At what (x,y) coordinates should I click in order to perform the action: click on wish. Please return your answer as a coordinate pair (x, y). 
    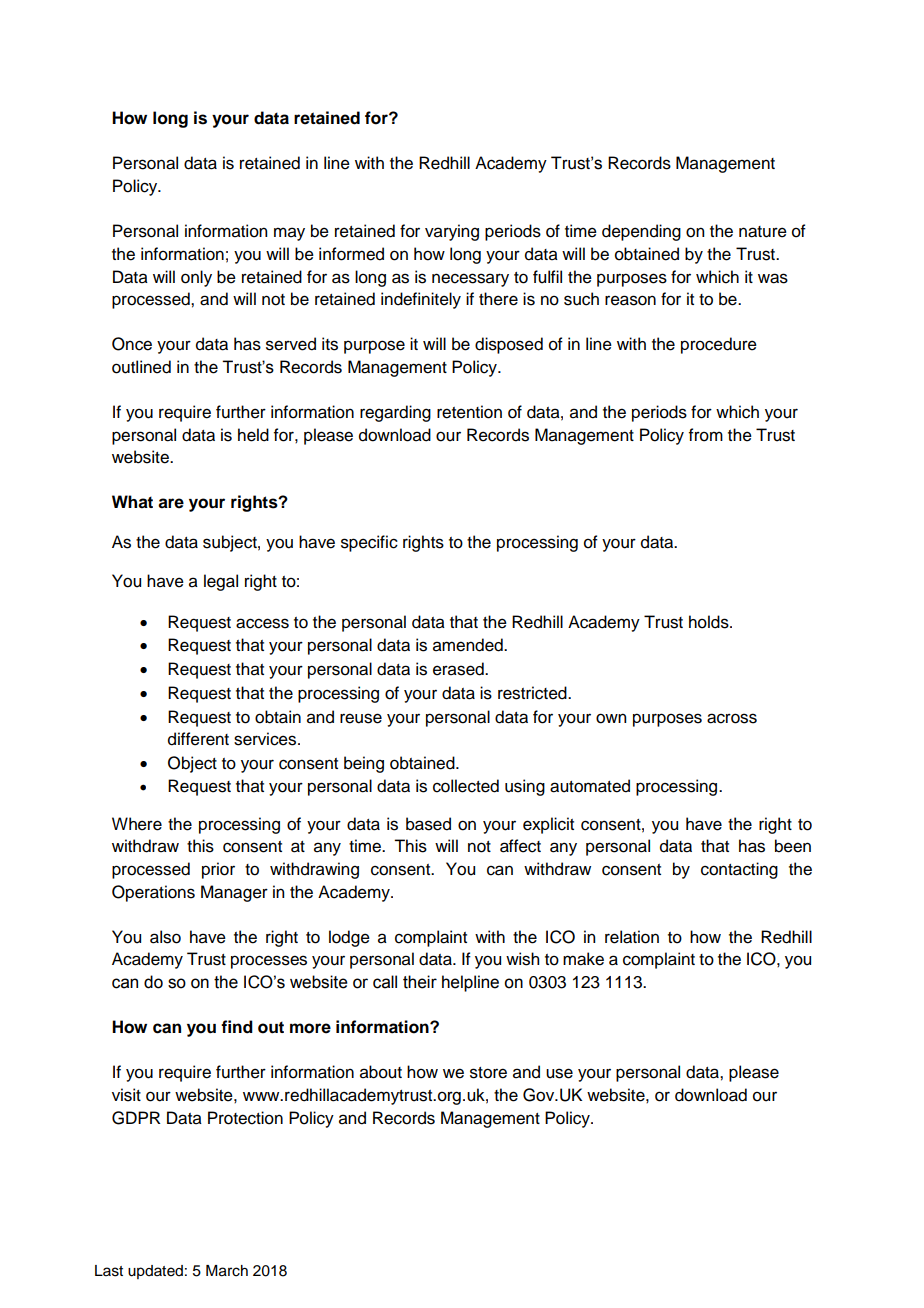
    Looking at the image, I should click on (522, 959).
